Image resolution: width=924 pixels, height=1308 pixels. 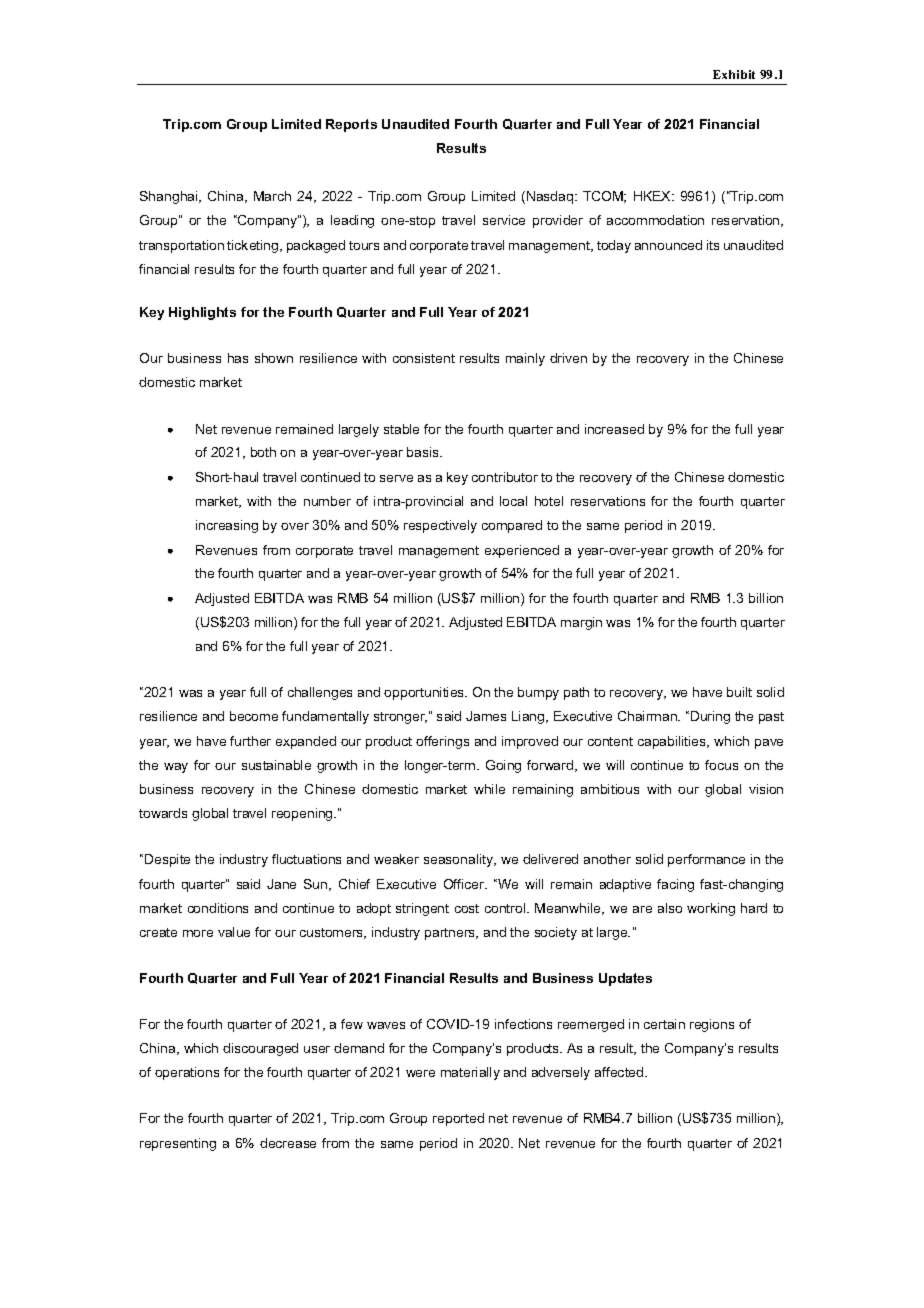 What do you see at coordinates (734, 74) in the screenshot?
I see `Exhibit` at bounding box center [734, 74].
